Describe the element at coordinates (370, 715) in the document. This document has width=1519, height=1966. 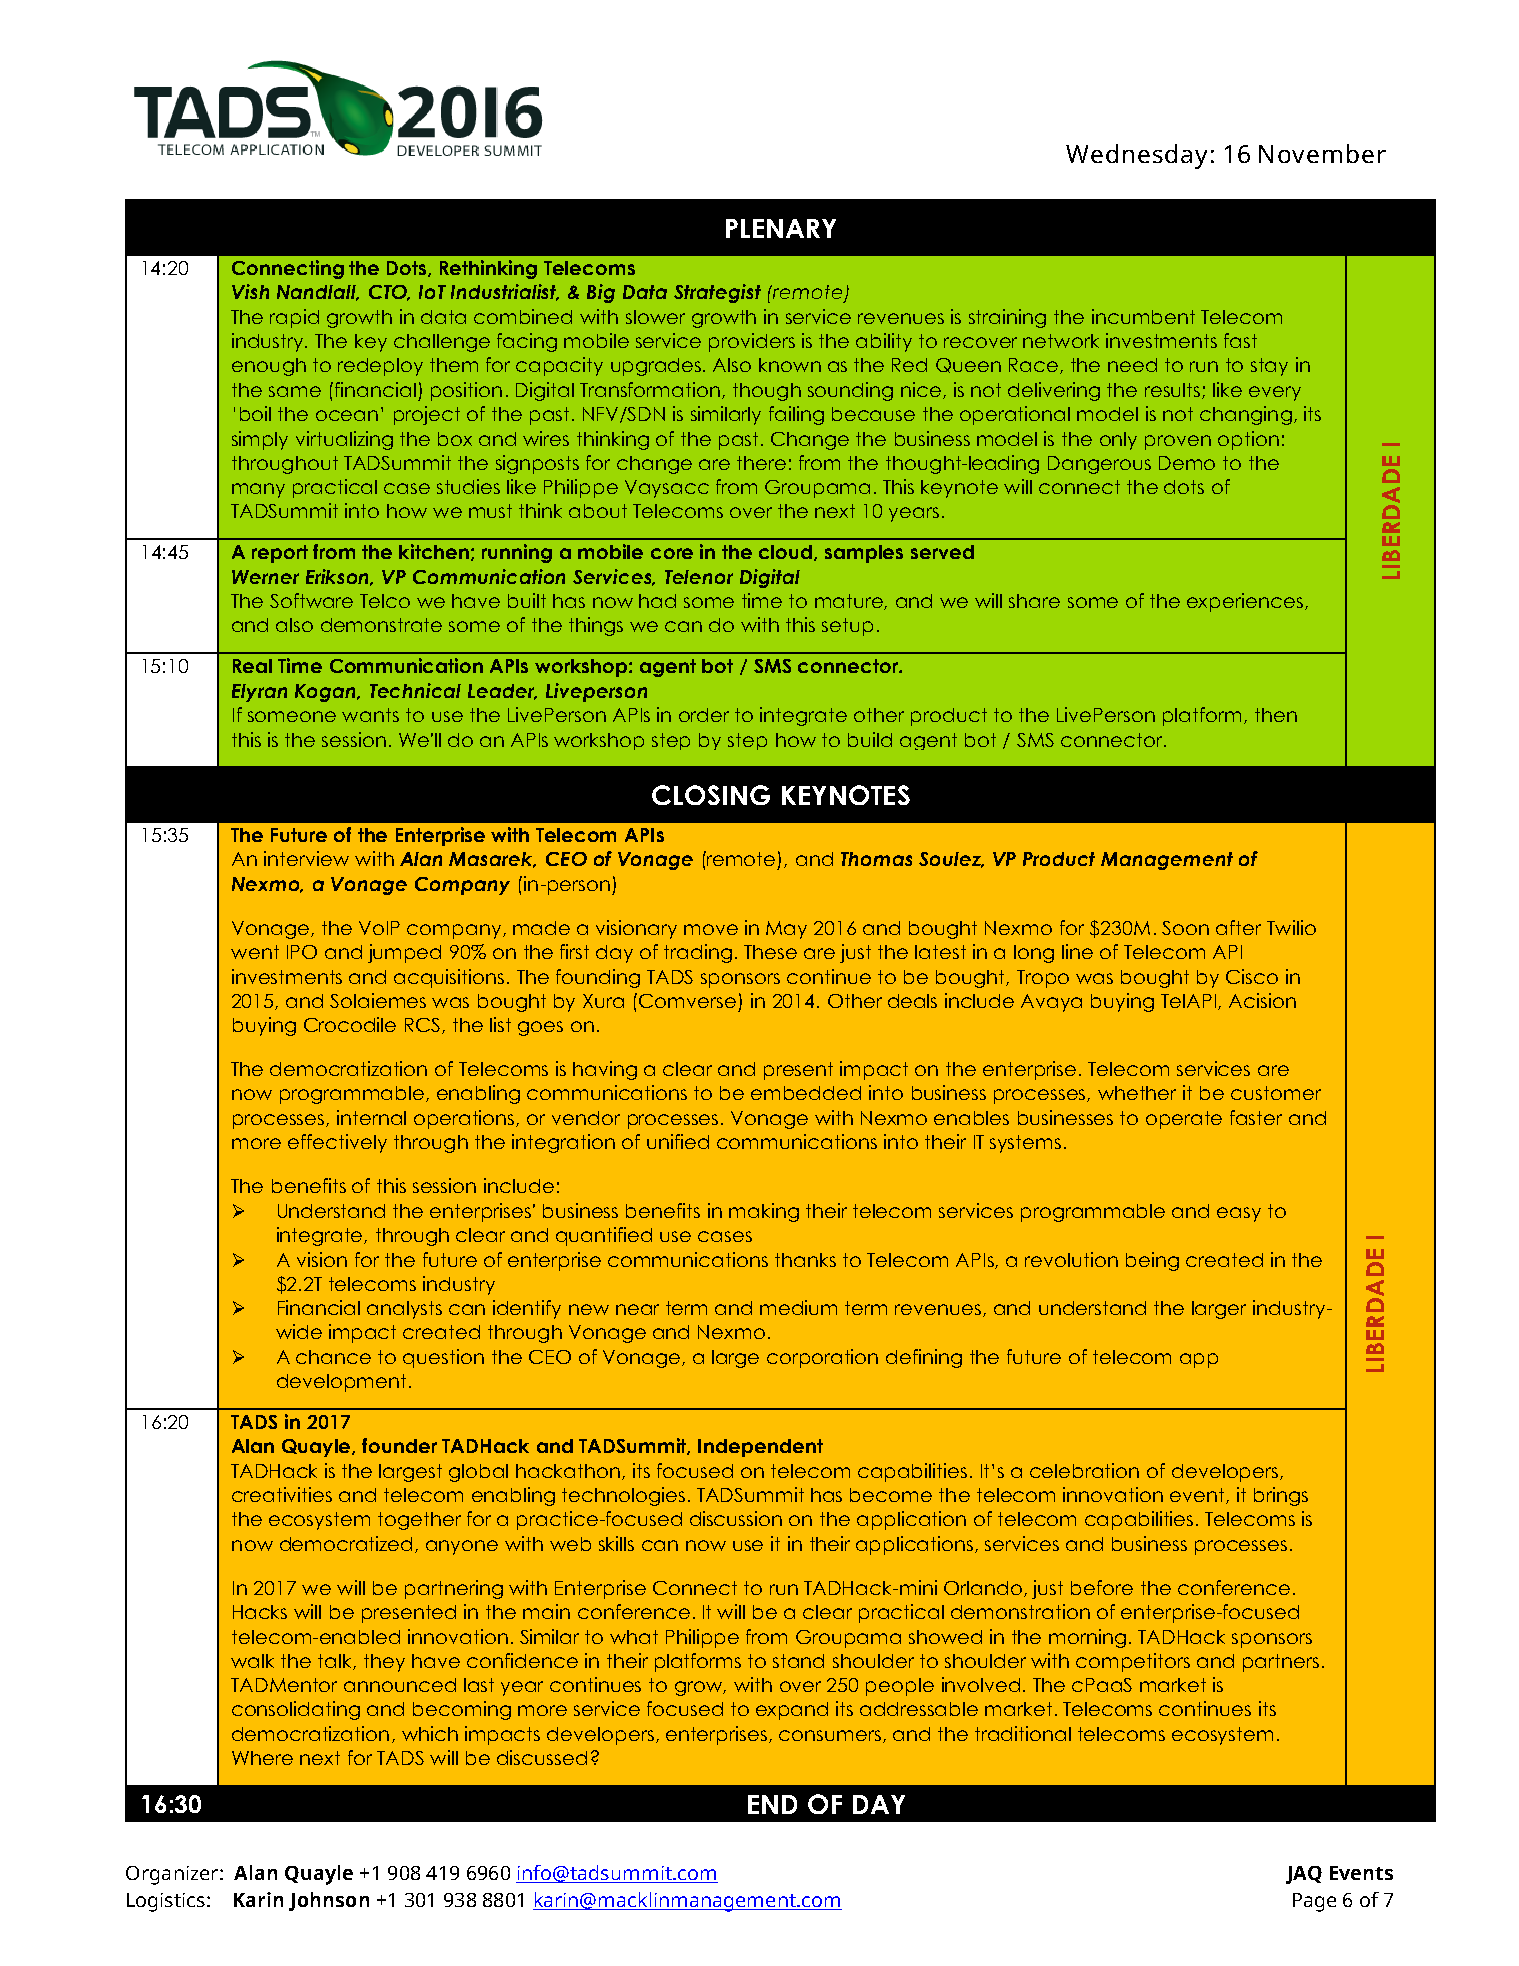
I see `wants` at that location.
